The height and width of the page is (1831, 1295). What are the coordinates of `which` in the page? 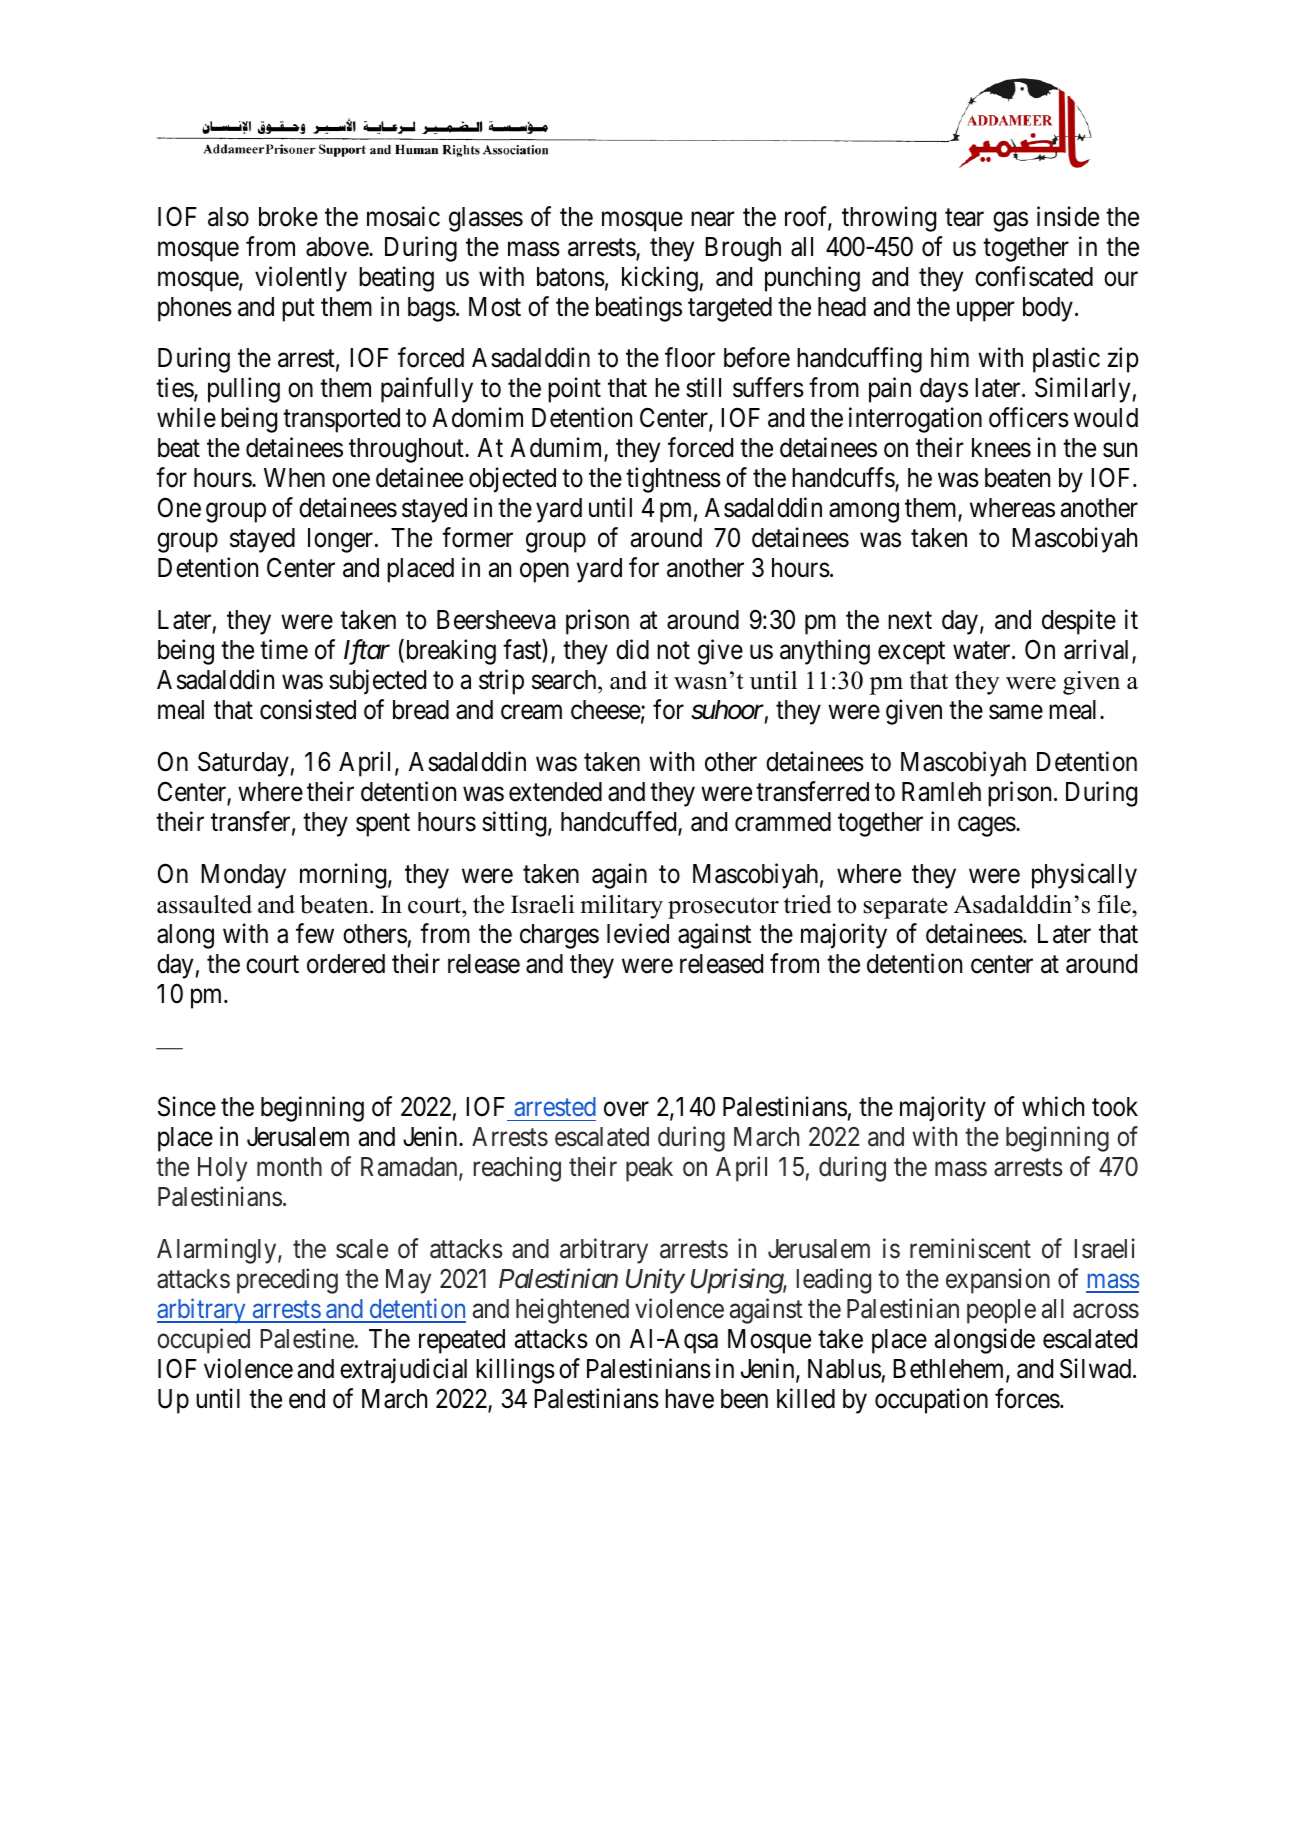 It's located at (1053, 1107).
